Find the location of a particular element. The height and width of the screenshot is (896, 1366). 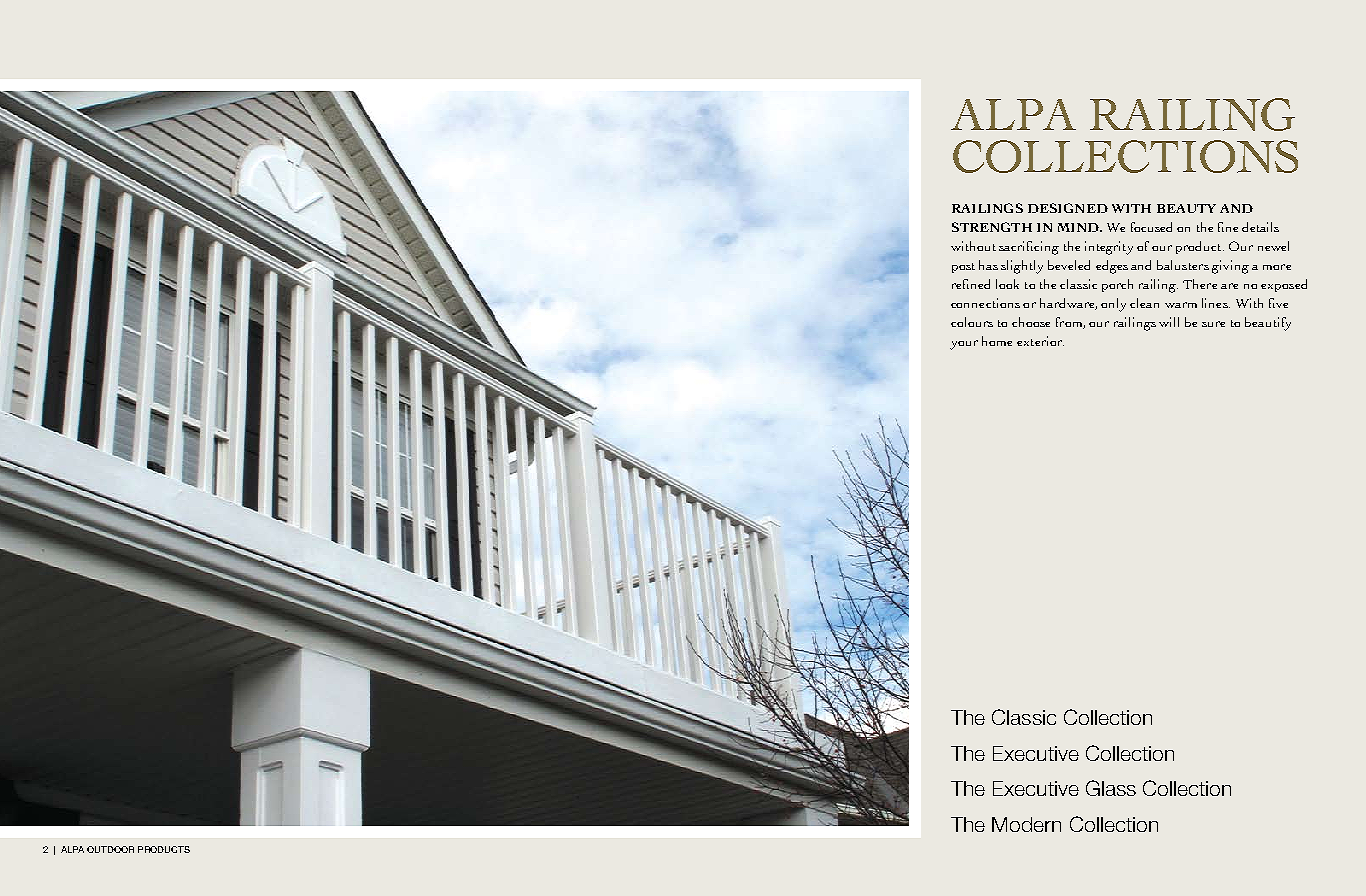

focused is located at coordinates (1151, 227).
